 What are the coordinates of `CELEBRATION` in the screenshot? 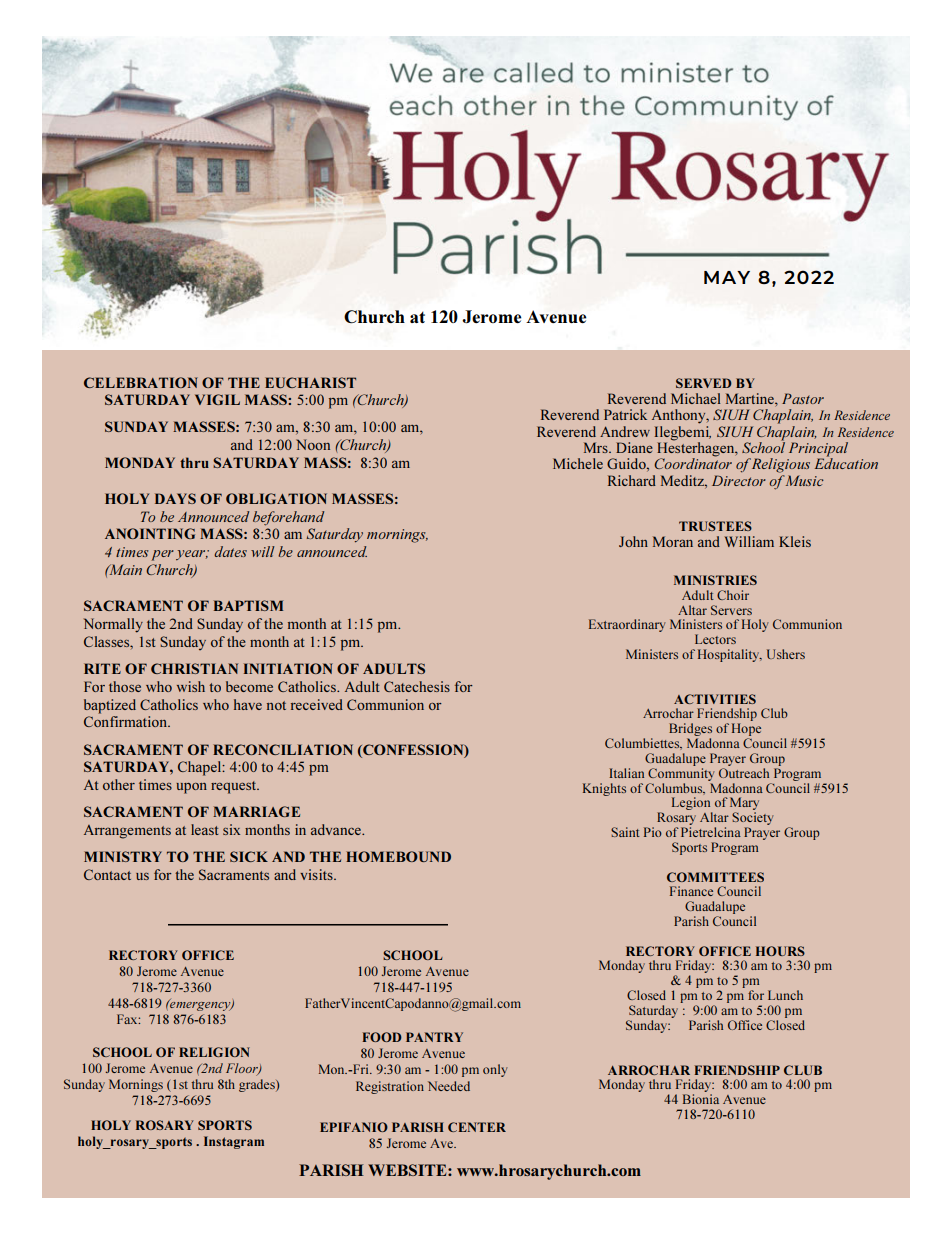 It's located at (141, 382).
